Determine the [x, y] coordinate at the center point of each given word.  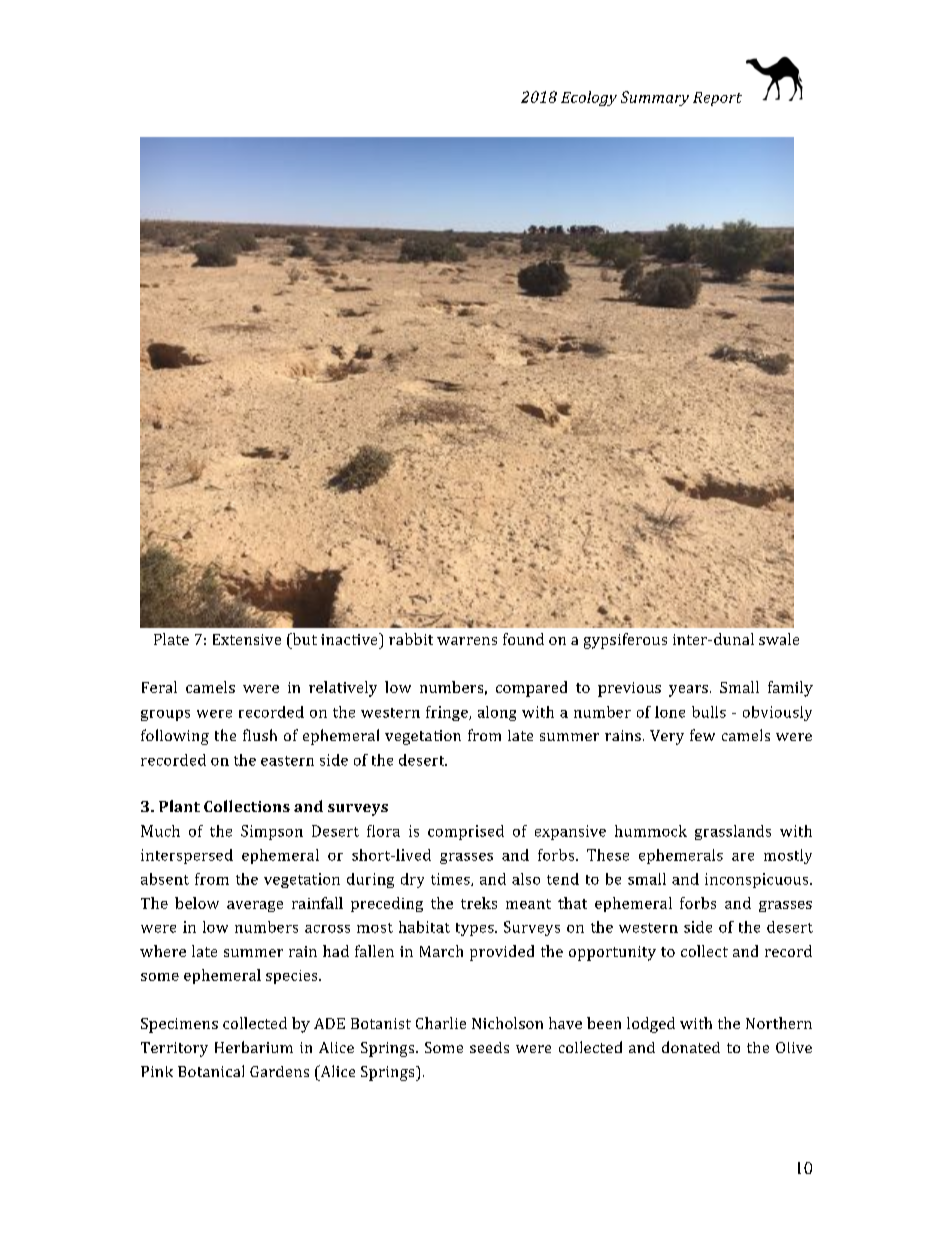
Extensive [247, 639]
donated [691, 1047]
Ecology [589, 98]
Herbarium [254, 1047]
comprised [466, 832]
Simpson [272, 832]
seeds [489, 1047]
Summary [655, 98]
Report [717, 99]
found [523, 639]
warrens [467, 641]
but [303, 639]
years [688, 691]
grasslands [733, 832]
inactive [350, 639]
